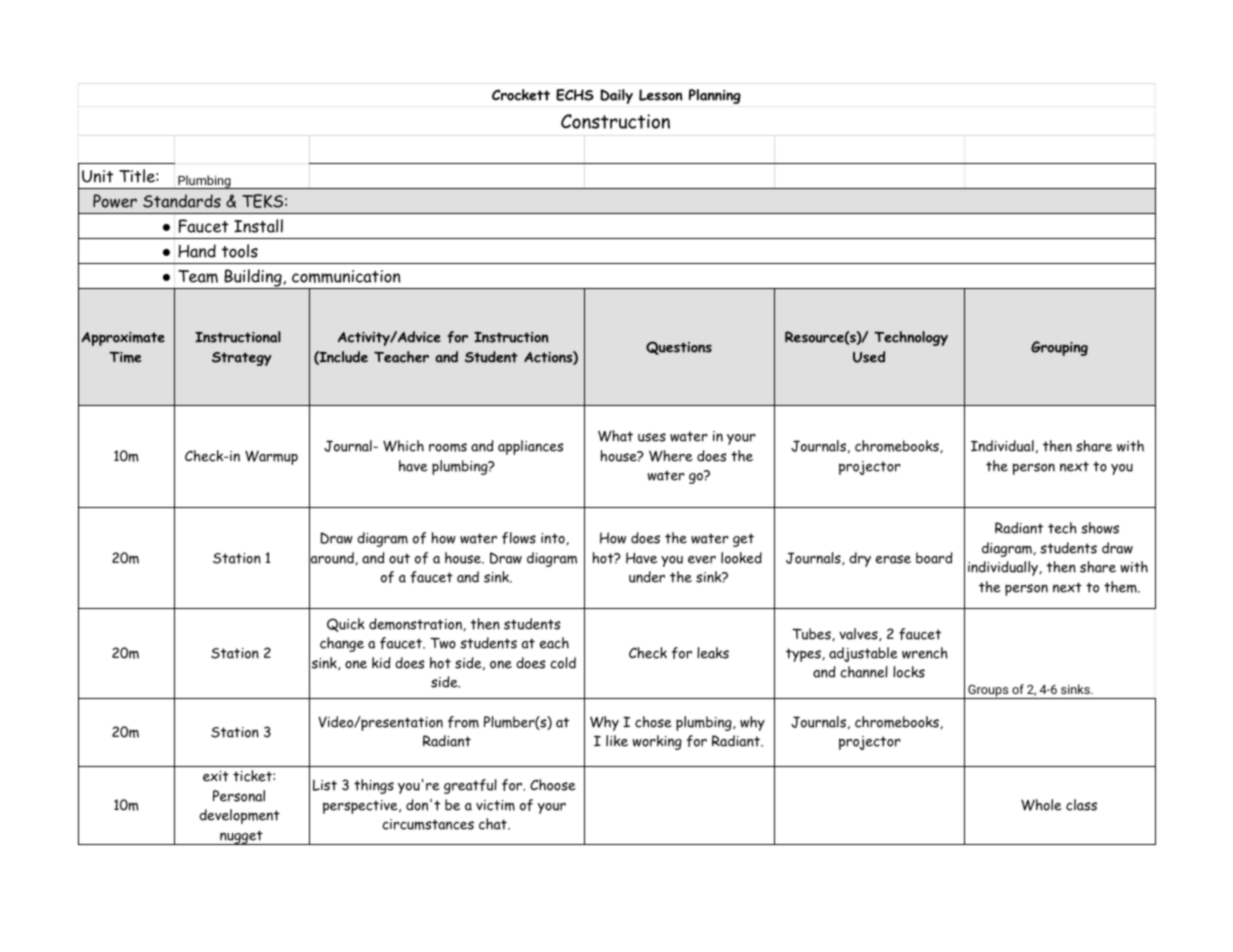 This document has height=952, width=1233. I want to click on Unit, so click(97, 176).
